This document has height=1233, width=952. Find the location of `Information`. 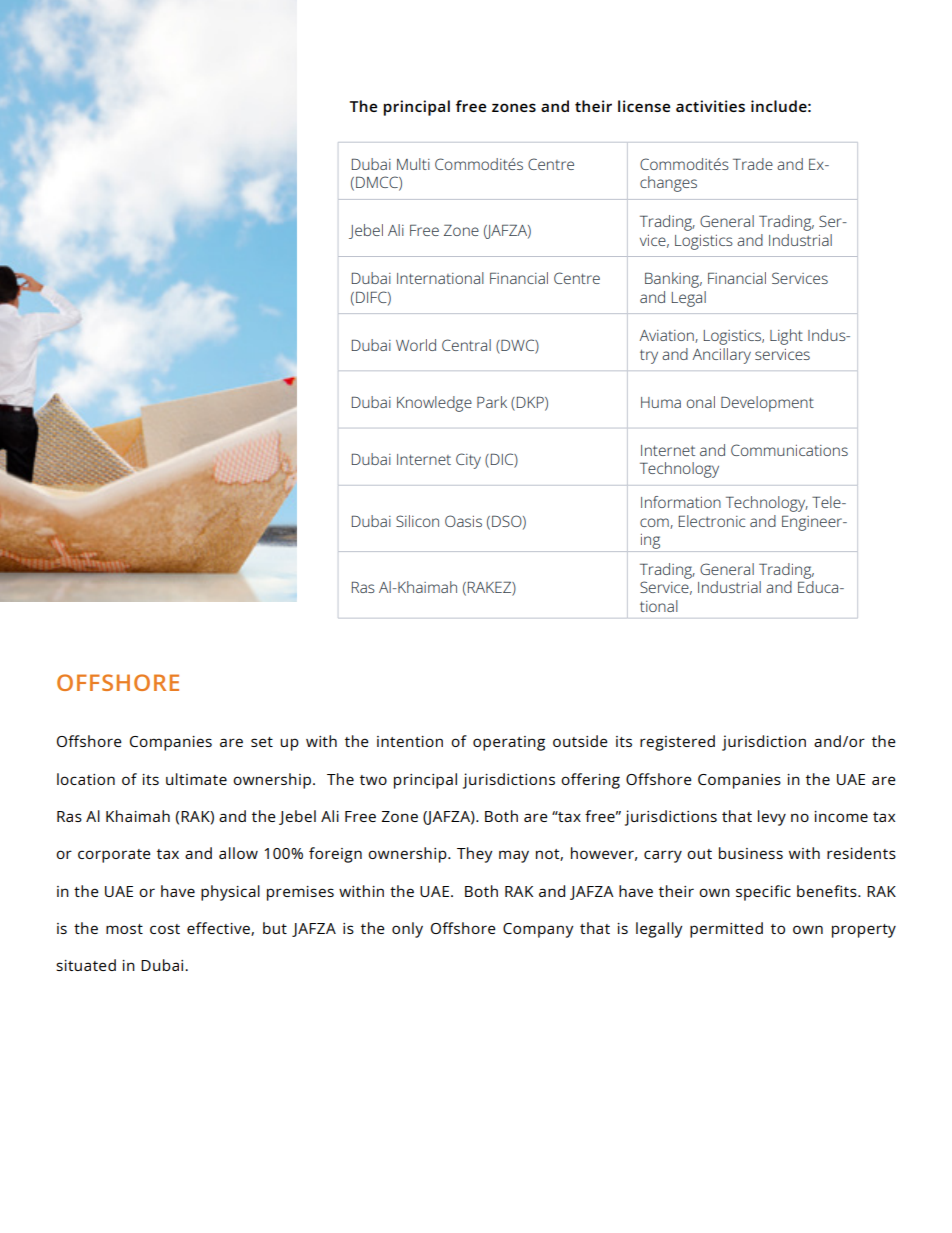

Information is located at coordinates (681, 502).
